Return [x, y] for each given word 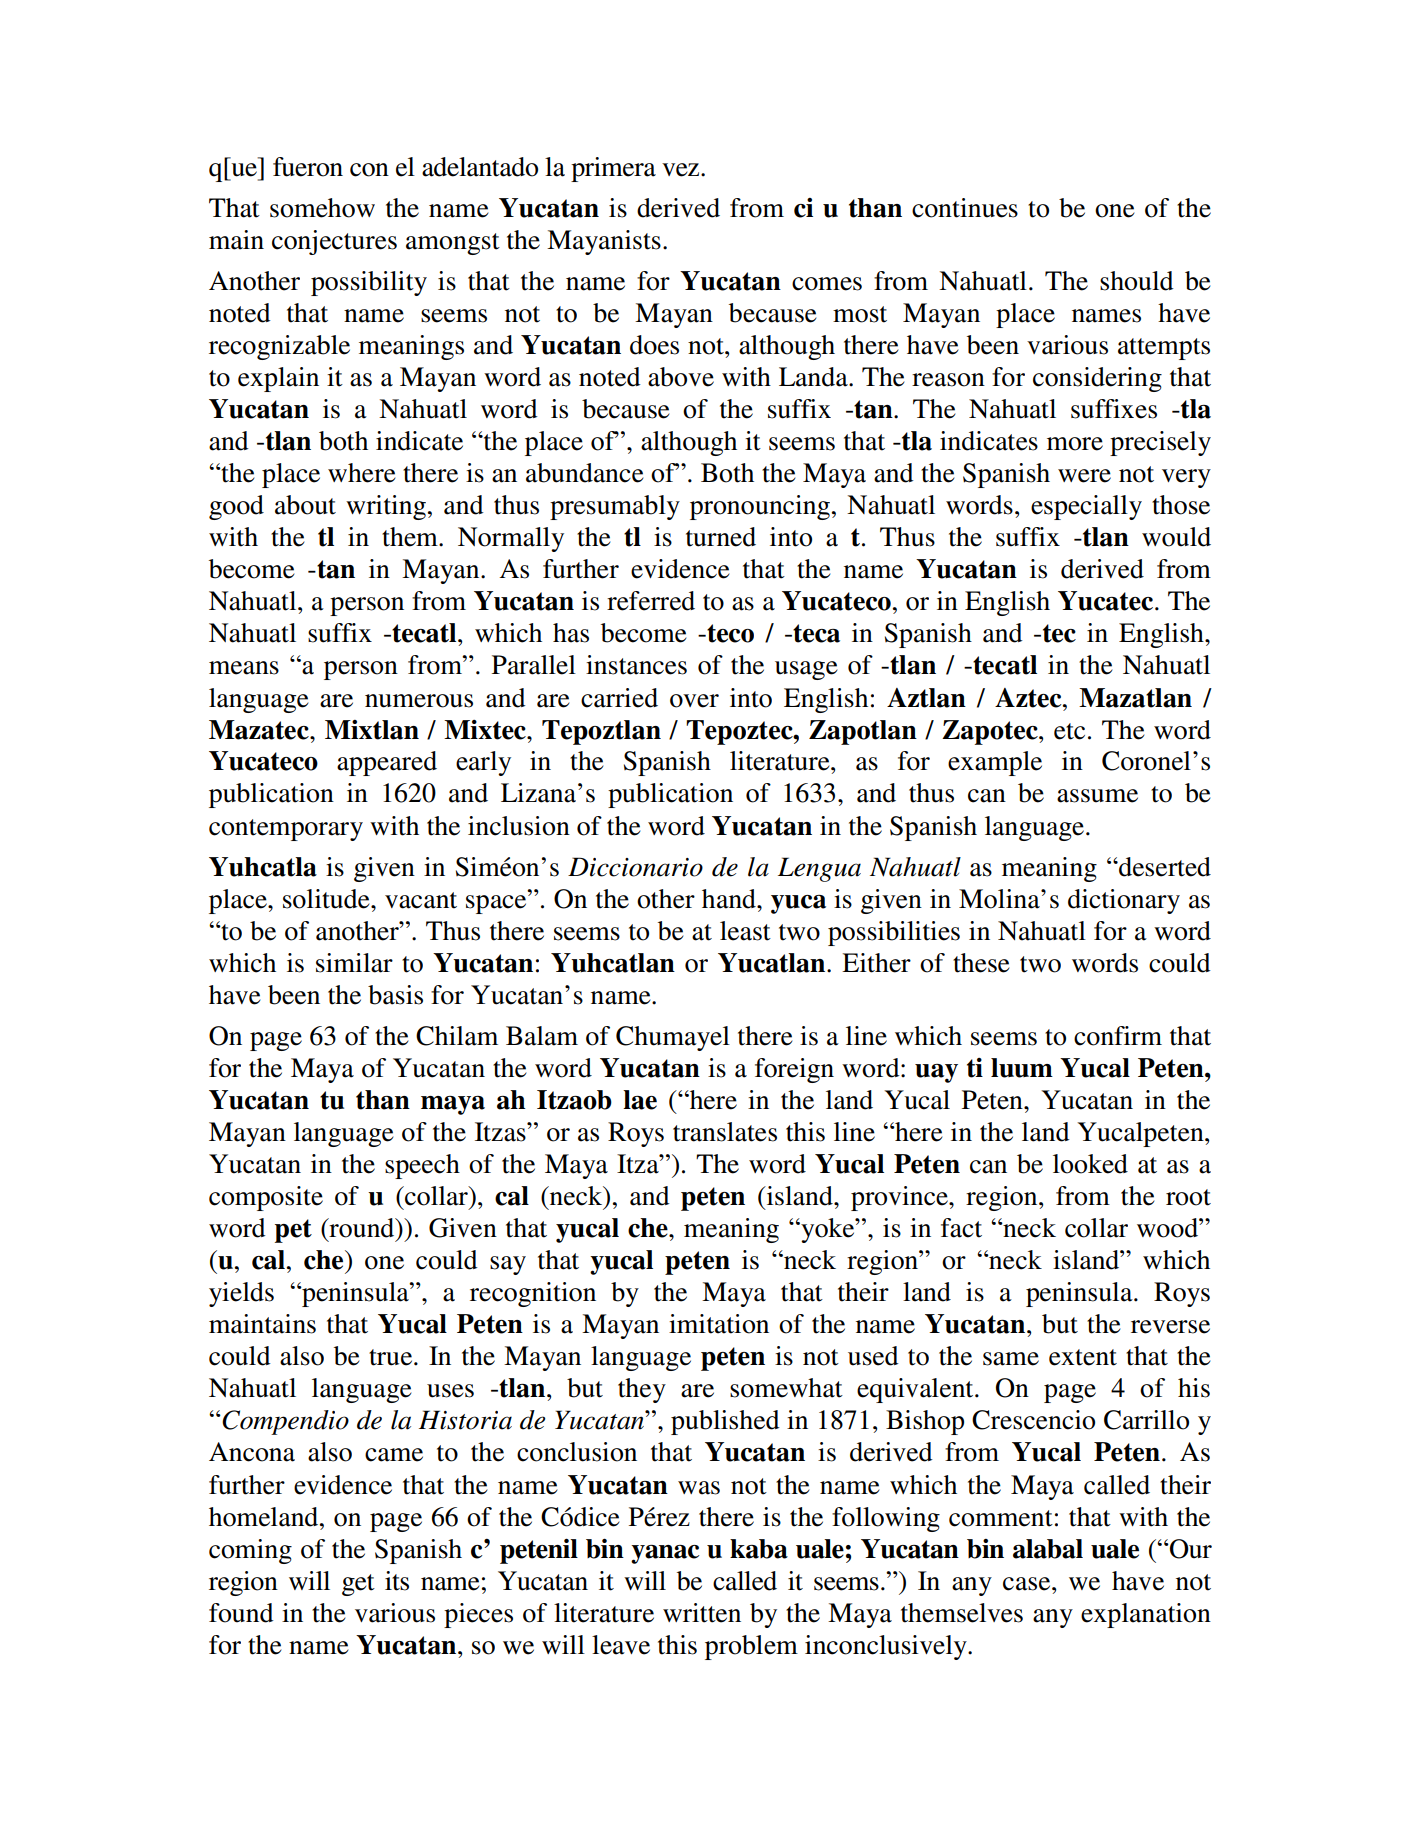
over [694, 701]
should [1137, 281]
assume [1097, 796]
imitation [719, 1324]
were [1084, 476]
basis [395, 995]
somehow [322, 208]
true [392, 1357]
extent [1083, 1357]
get [358, 1585]
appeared [387, 763]
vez [682, 170]
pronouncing [760, 507]
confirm [1118, 1036]
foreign [794, 1070]
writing [386, 507]
